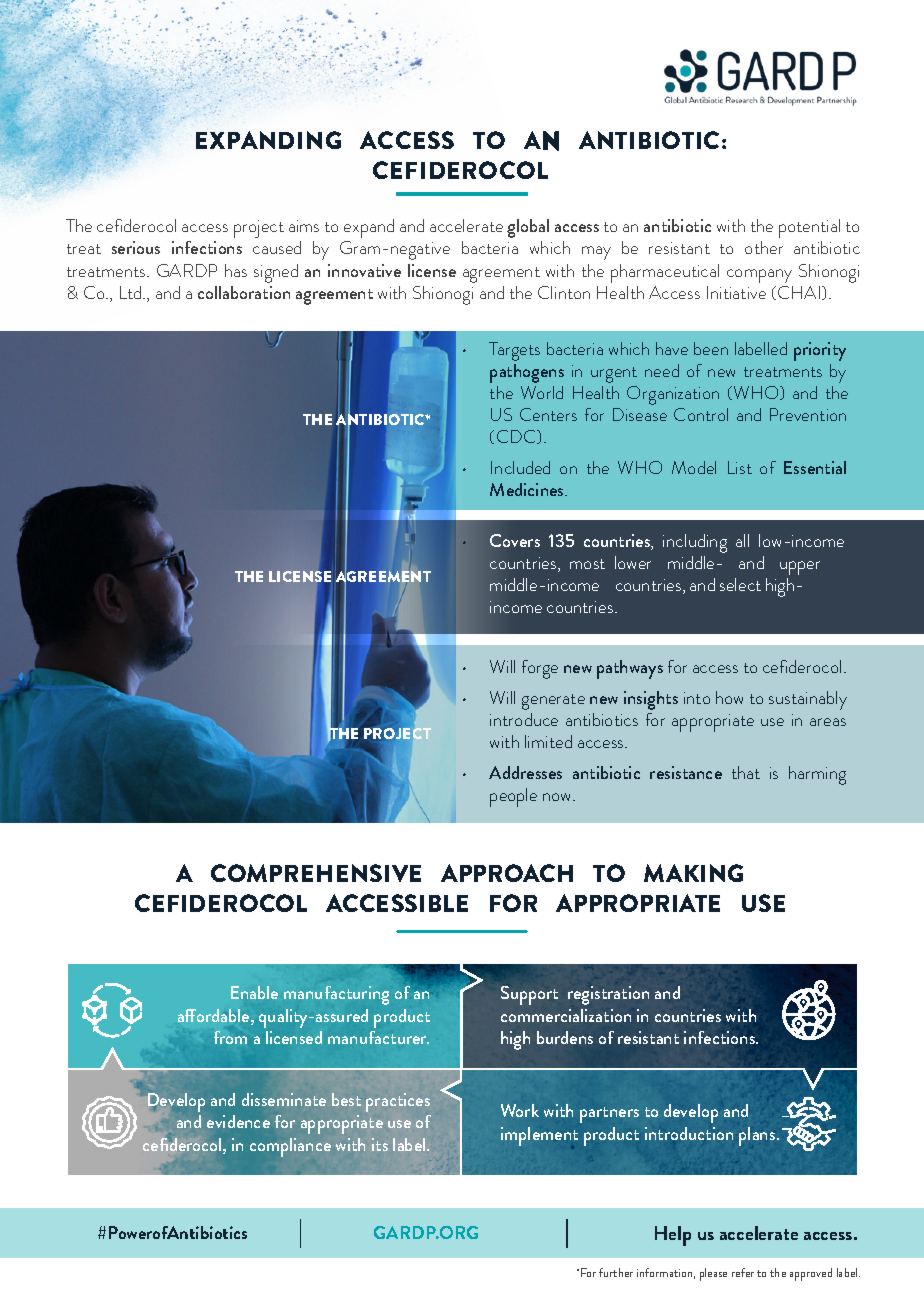  What do you see at coordinates (316, 873) in the page?
I see `COMPREHENSIVE` at bounding box center [316, 873].
